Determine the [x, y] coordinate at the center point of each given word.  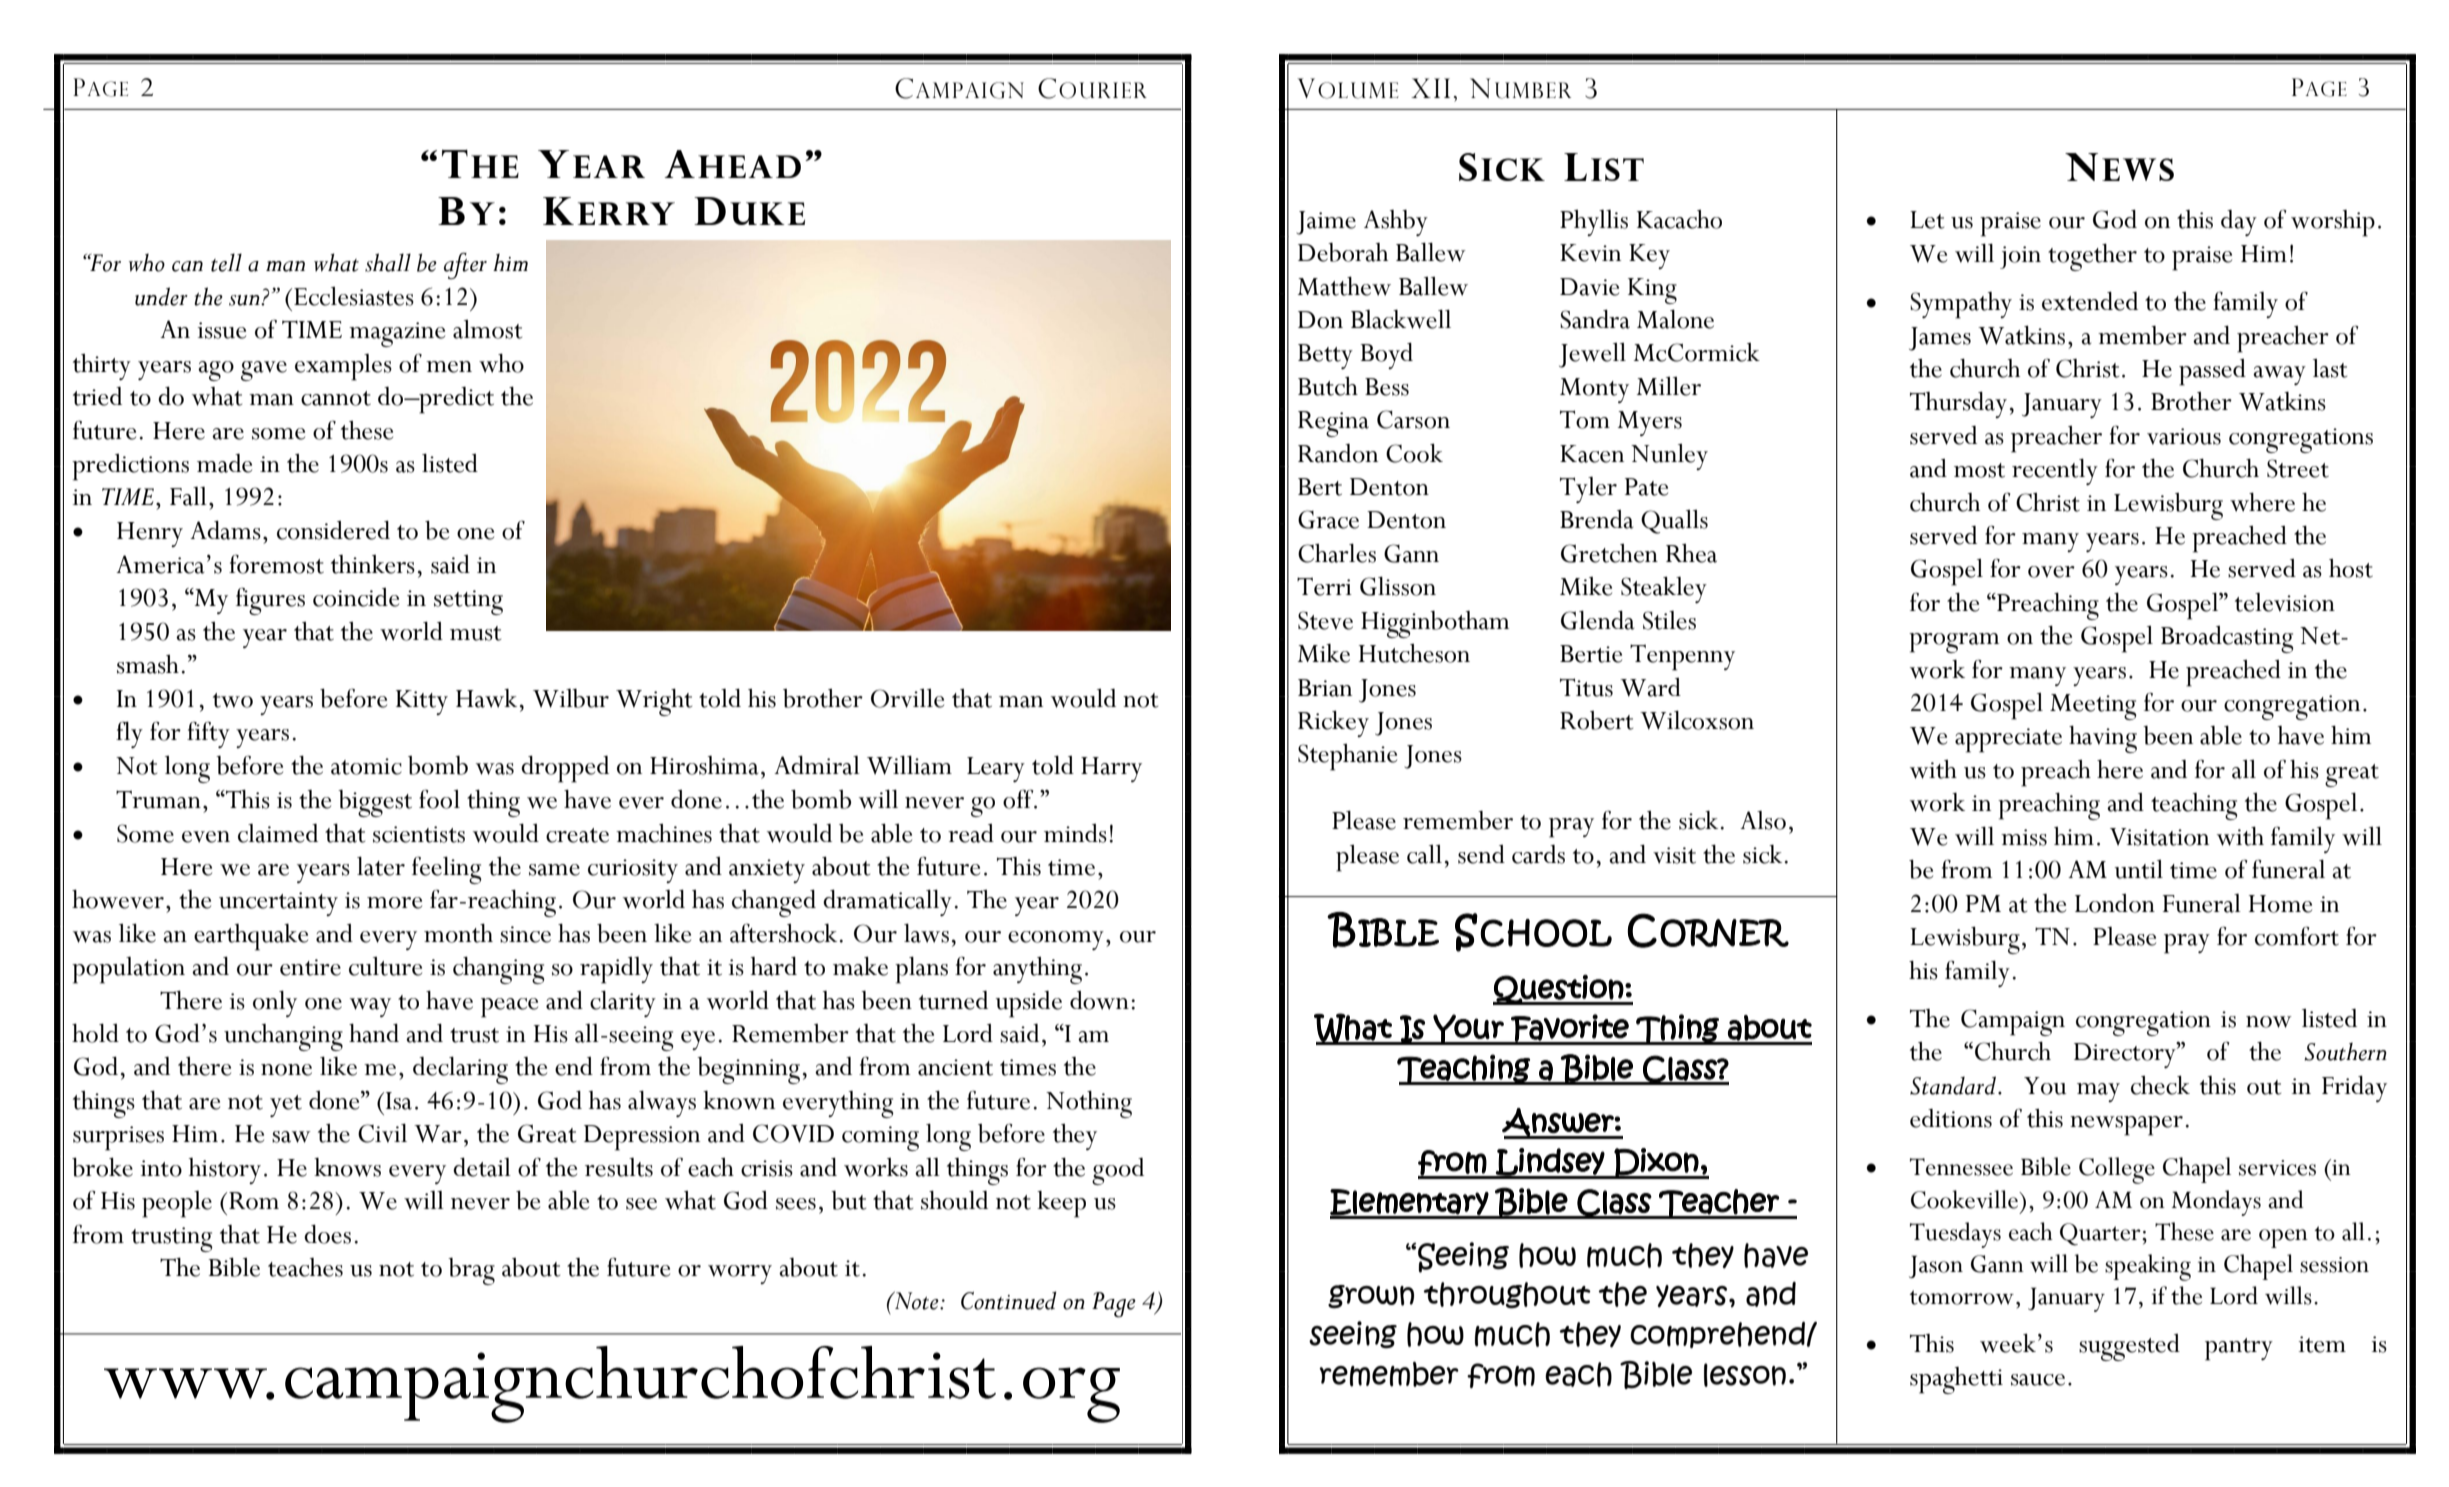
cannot [336, 398]
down [1099, 1000]
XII [1430, 88]
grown [1371, 1297]
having [2103, 739]
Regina [1333, 424]
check [2160, 1085]
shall [388, 262]
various [2184, 436]
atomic [366, 766]
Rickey [1333, 723]
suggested [2129, 1347]
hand [374, 1033]
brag [471, 1271]
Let [1927, 220]
